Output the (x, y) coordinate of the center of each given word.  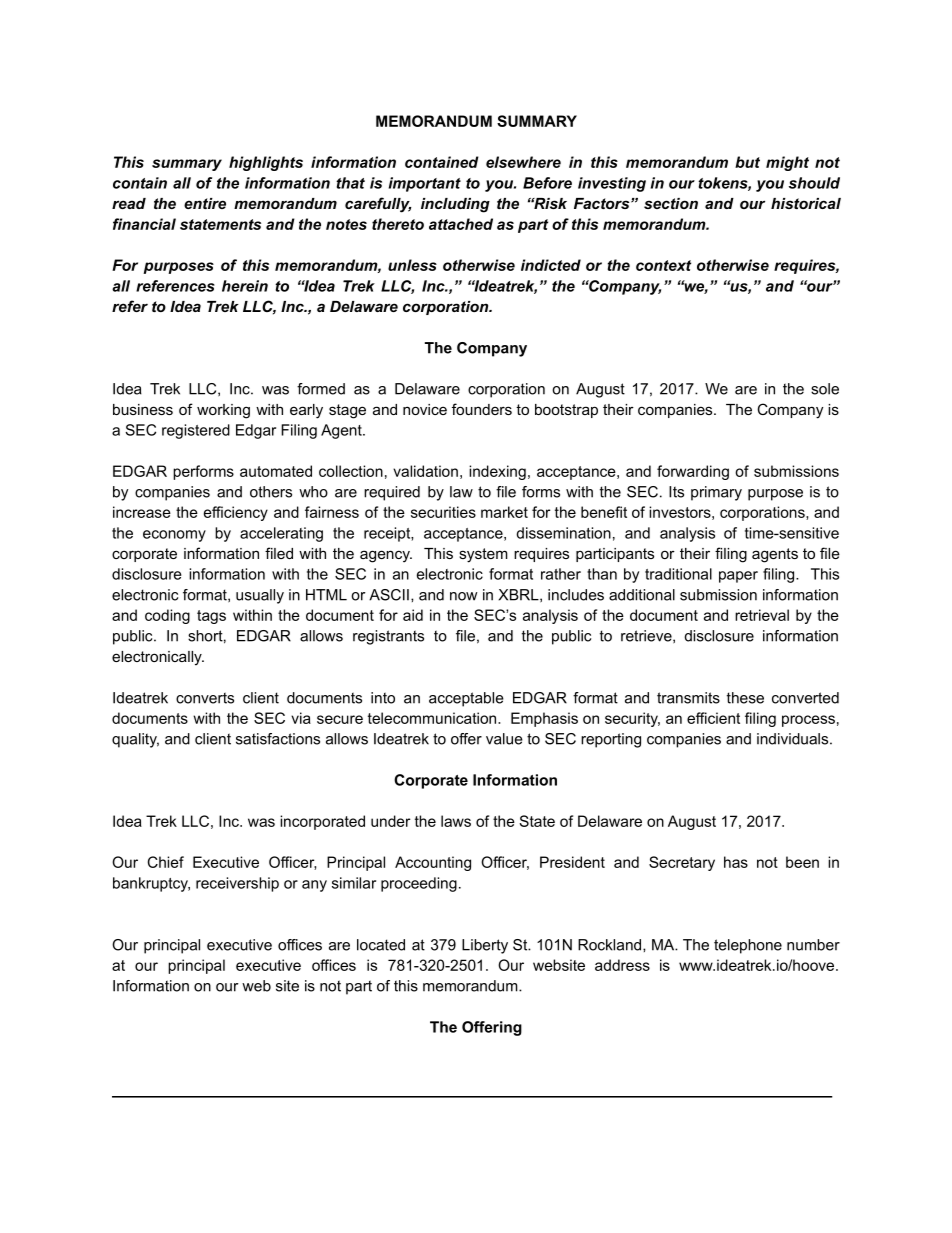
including (455, 205)
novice (425, 409)
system (483, 555)
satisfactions (278, 739)
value (504, 739)
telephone (748, 946)
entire (205, 203)
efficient (713, 718)
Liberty (485, 946)
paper (738, 577)
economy (174, 536)
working (223, 411)
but (747, 162)
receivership (237, 884)
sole (825, 389)
